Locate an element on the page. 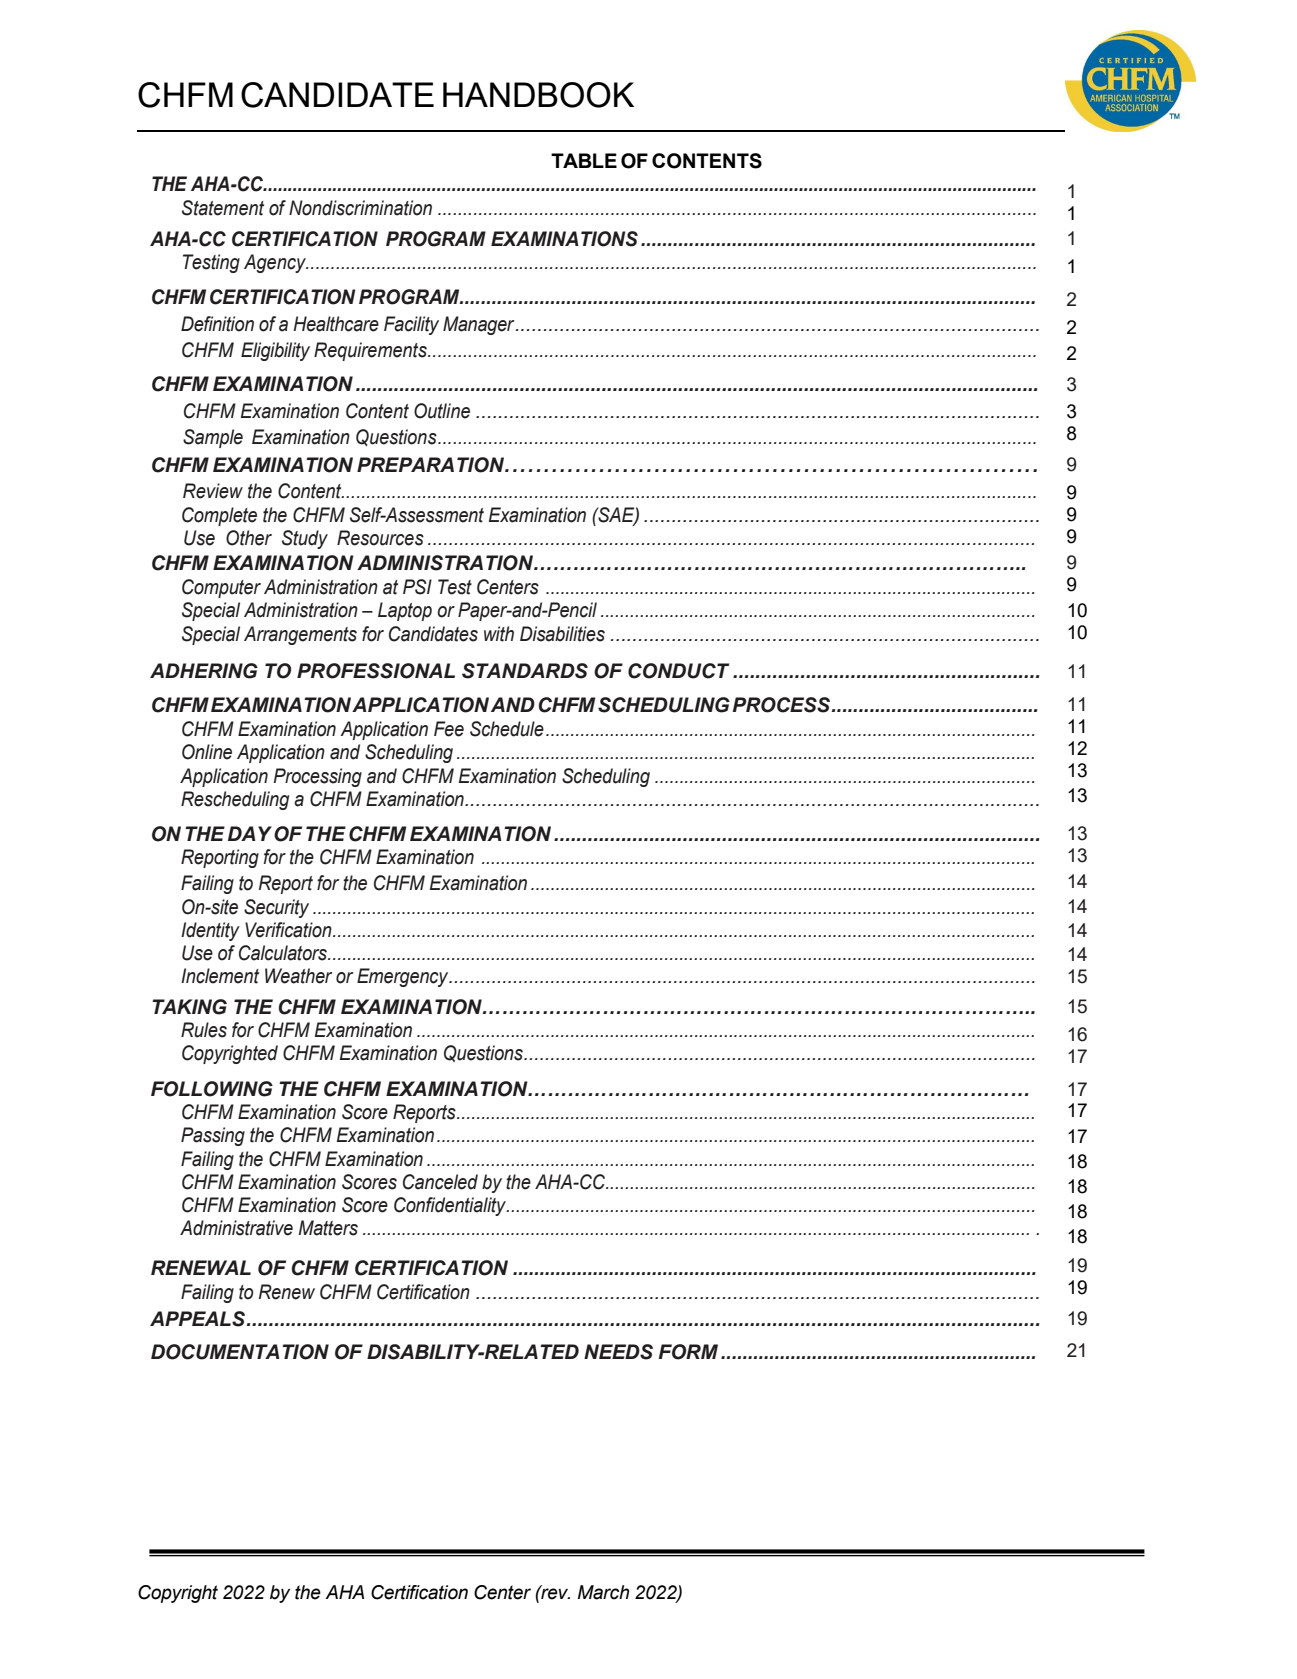  Computer is located at coordinates (221, 588).
